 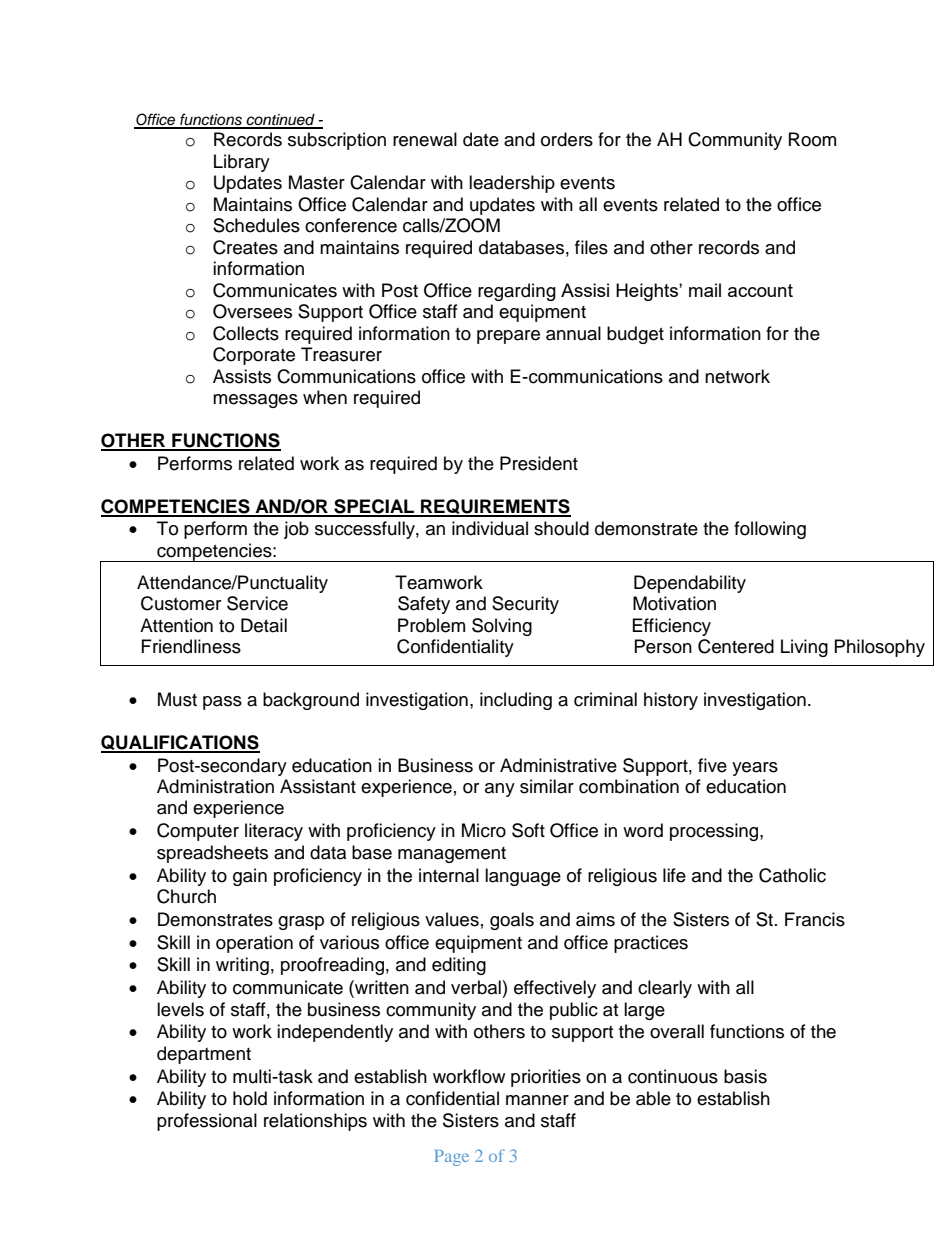 What do you see at coordinates (242, 163) in the document?
I see `Library` at bounding box center [242, 163].
